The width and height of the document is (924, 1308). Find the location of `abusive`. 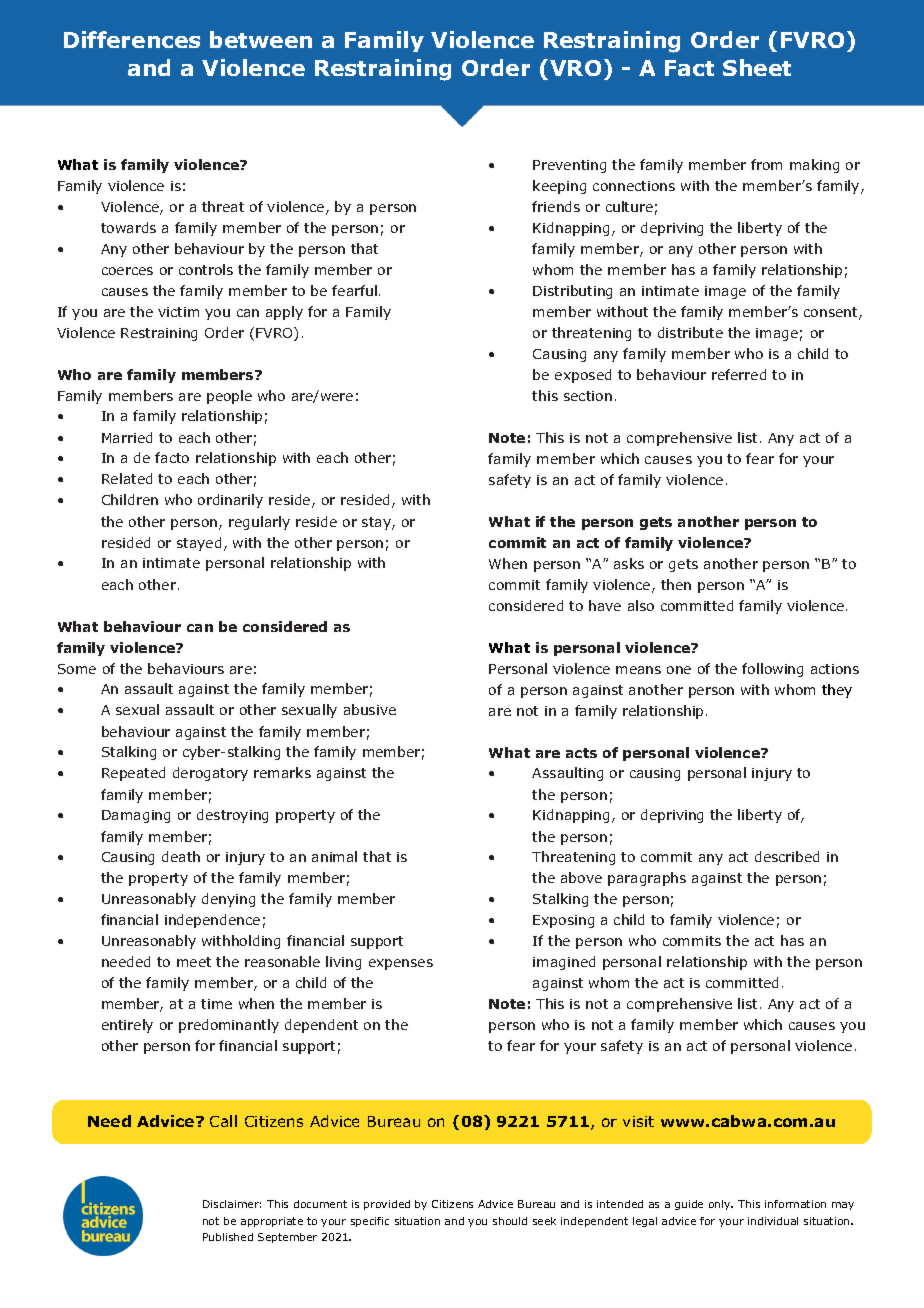

abusive is located at coordinates (370, 709).
